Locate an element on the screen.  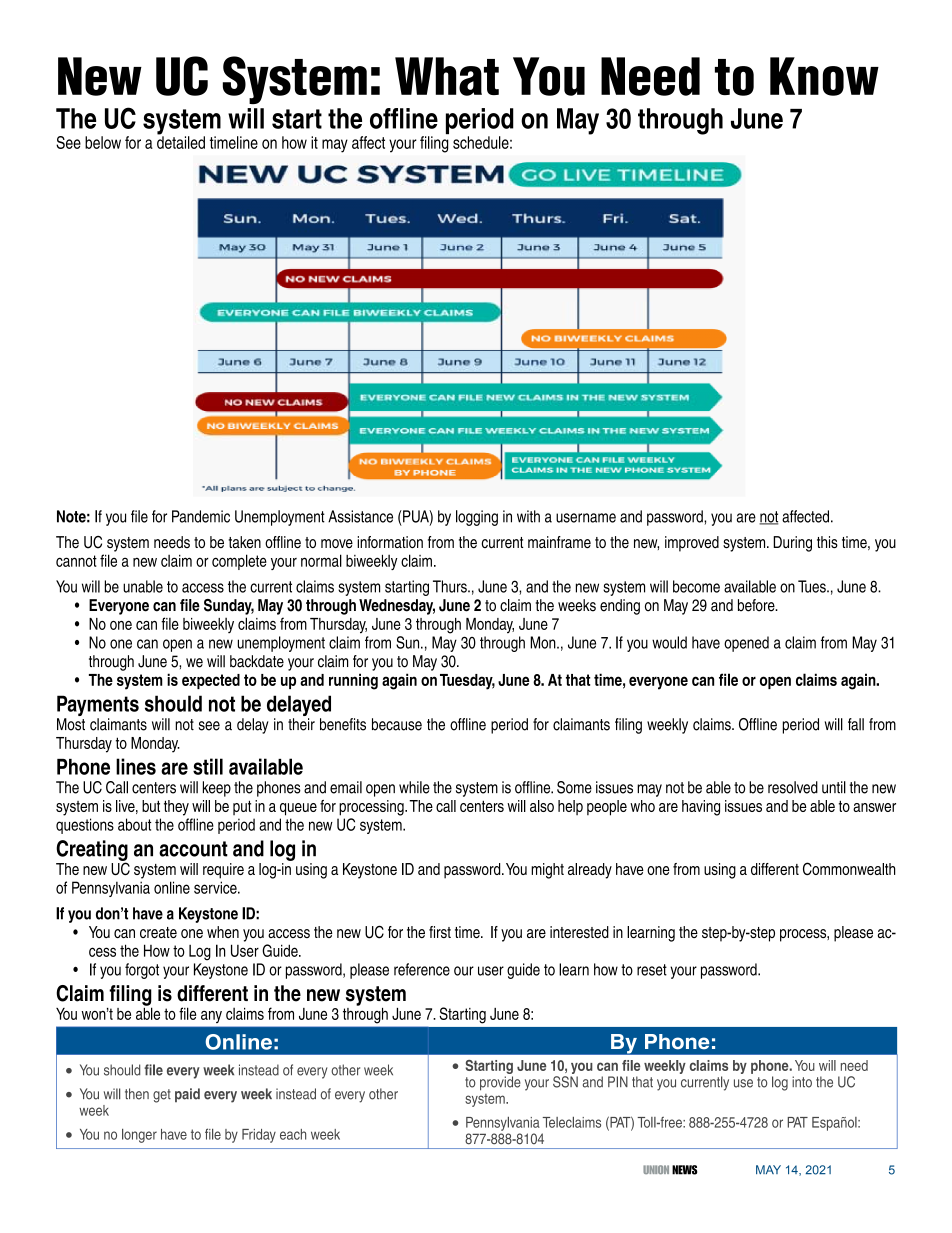
What is located at coordinates (447, 76).
